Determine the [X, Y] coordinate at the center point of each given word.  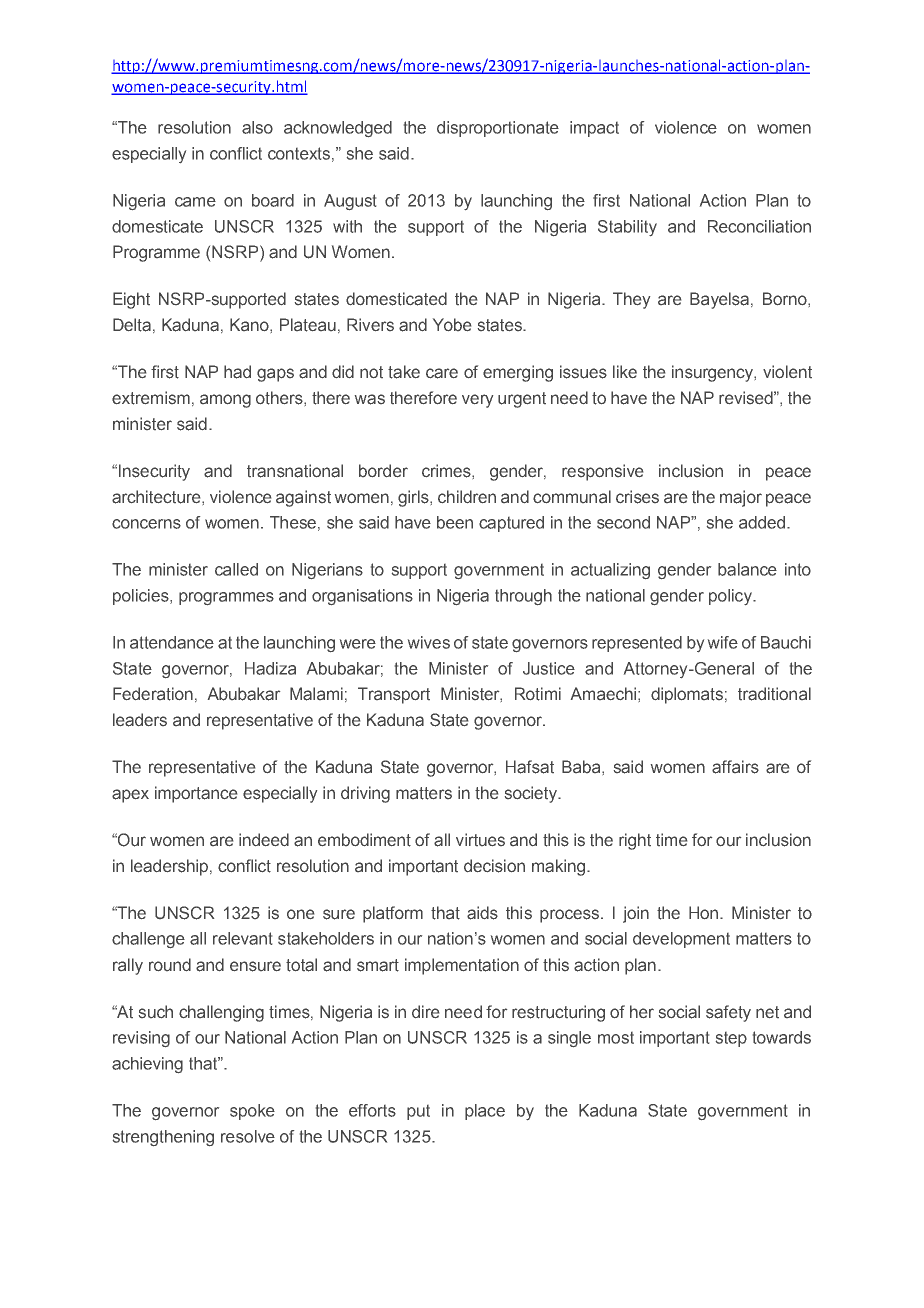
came [195, 202]
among [225, 401]
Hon [705, 912]
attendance [172, 642]
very [477, 401]
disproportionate [498, 129]
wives [429, 642]
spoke [252, 1112]
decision [494, 866]
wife [723, 642]
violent [787, 371]
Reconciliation [759, 226]
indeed [264, 839]
